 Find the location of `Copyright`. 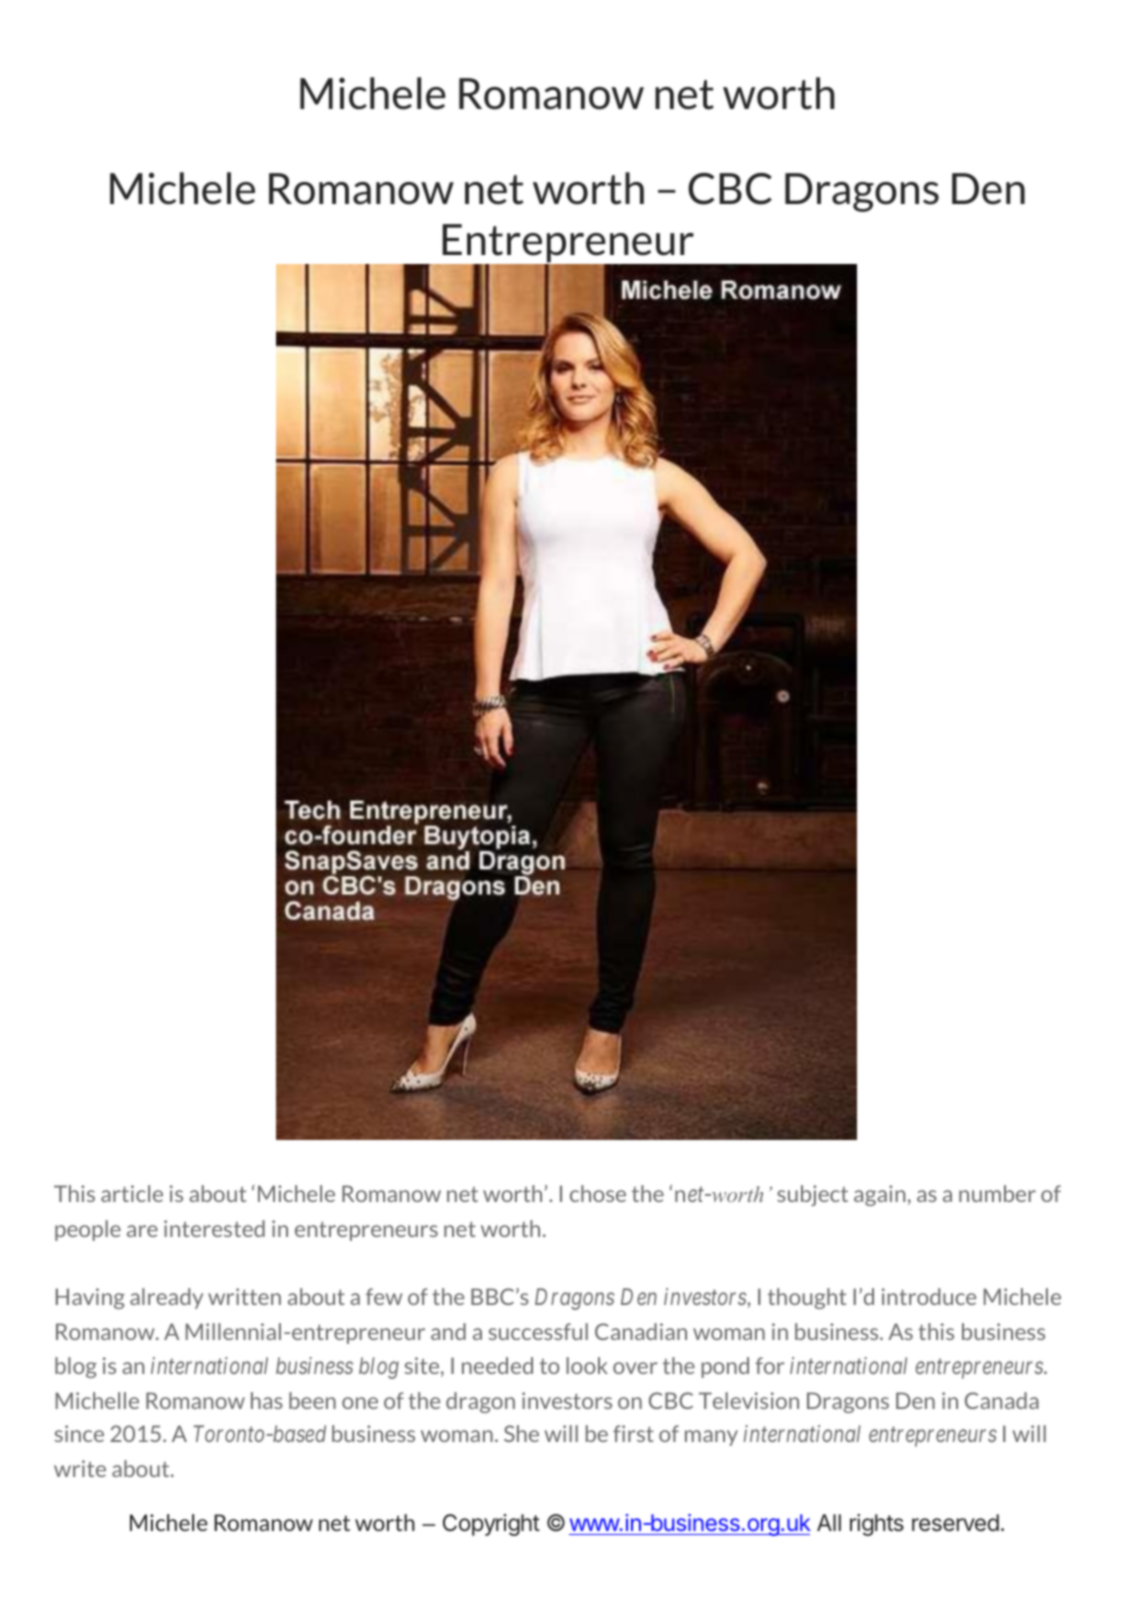

Copyright is located at coordinates (491, 1525).
